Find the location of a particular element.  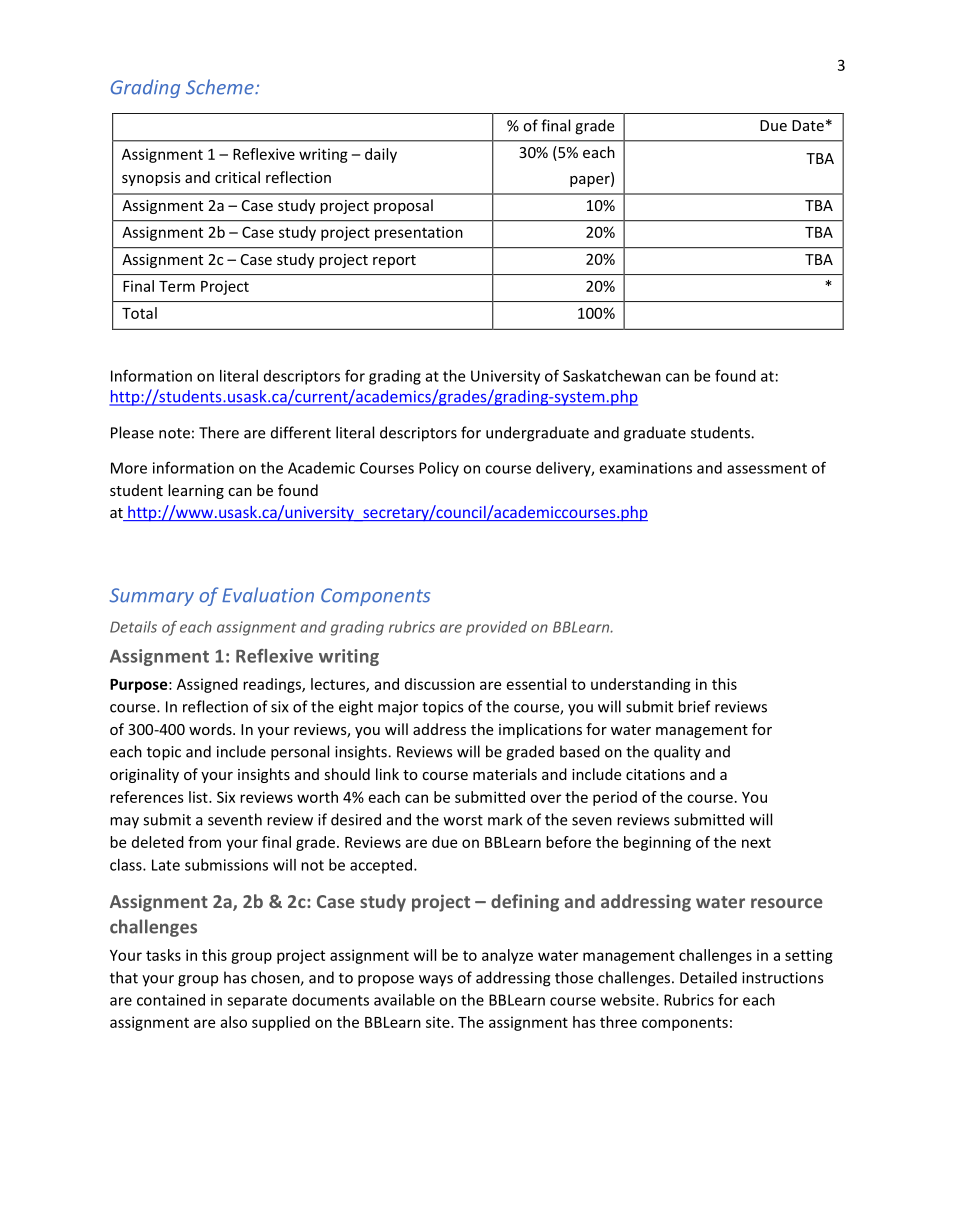

ways is located at coordinates (436, 981).
